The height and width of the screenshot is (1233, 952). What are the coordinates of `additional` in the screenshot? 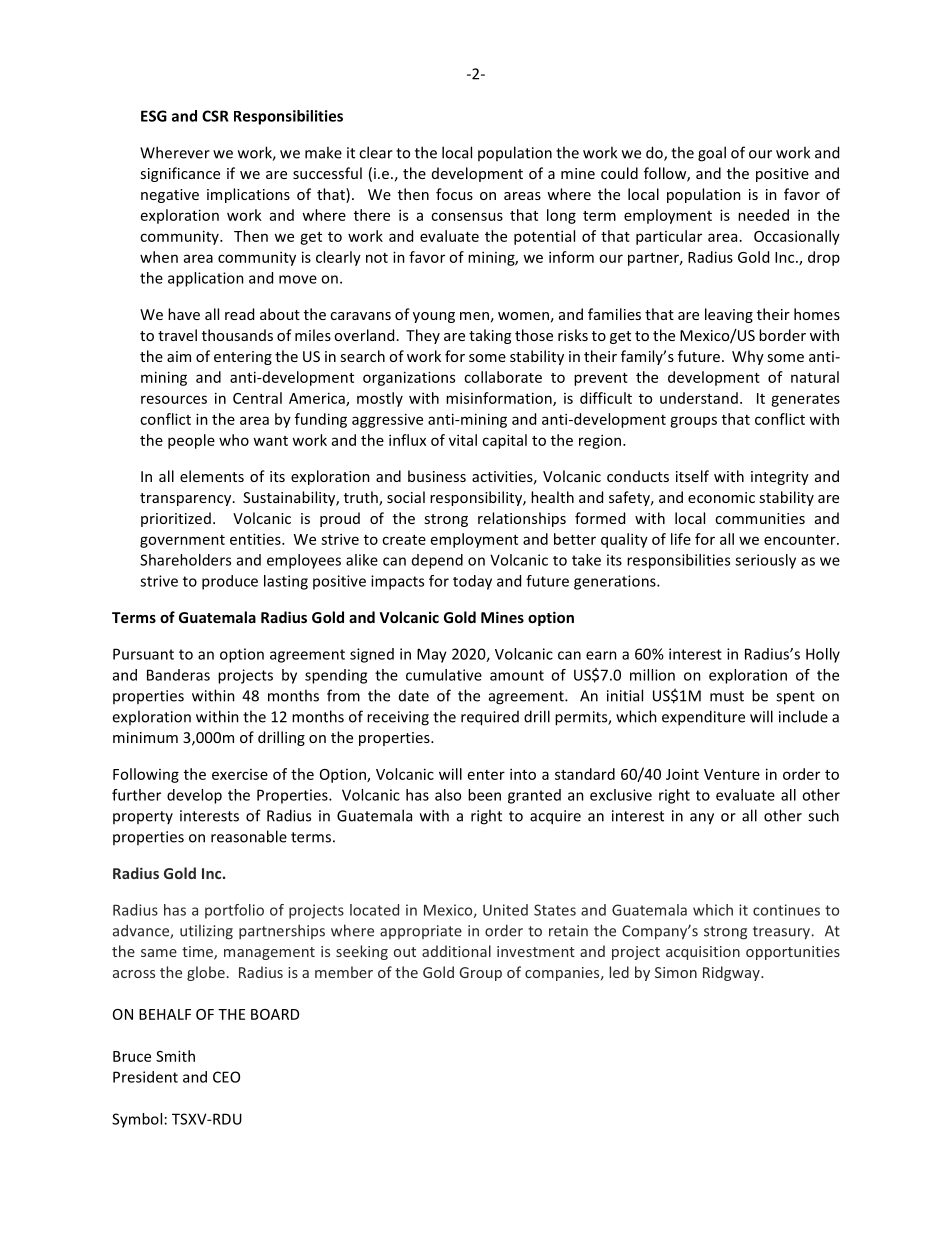 It's located at (456, 951).
